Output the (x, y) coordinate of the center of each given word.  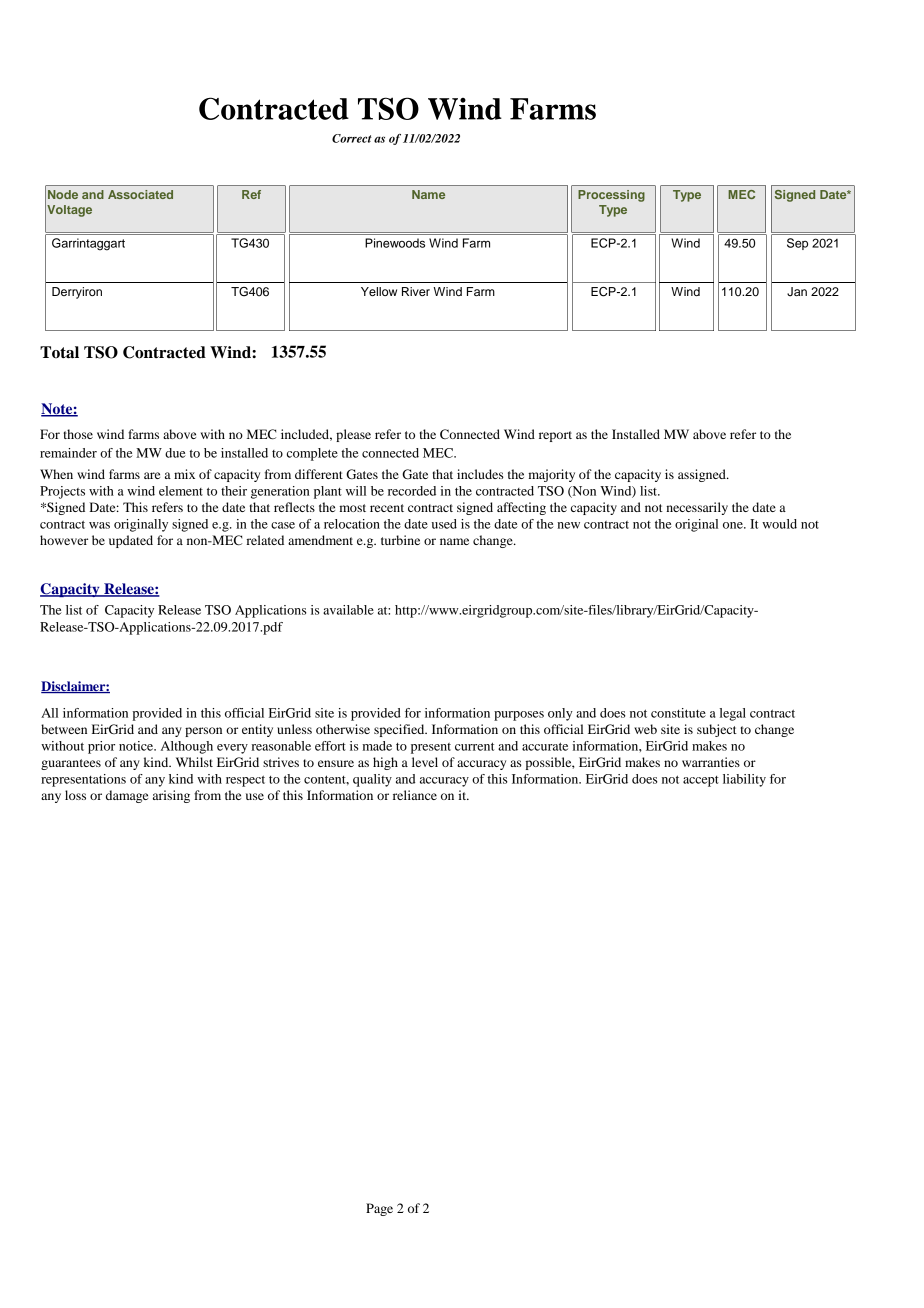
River (416, 291)
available (348, 610)
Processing (611, 196)
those (78, 434)
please (353, 435)
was (99, 525)
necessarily (697, 508)
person (203, 732)
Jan (797, 292)
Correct (352, 138)
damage (127, 796)
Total (59, 352)
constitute (678, 713)
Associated (140, 194)
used (444, 524)
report (555, 436)
